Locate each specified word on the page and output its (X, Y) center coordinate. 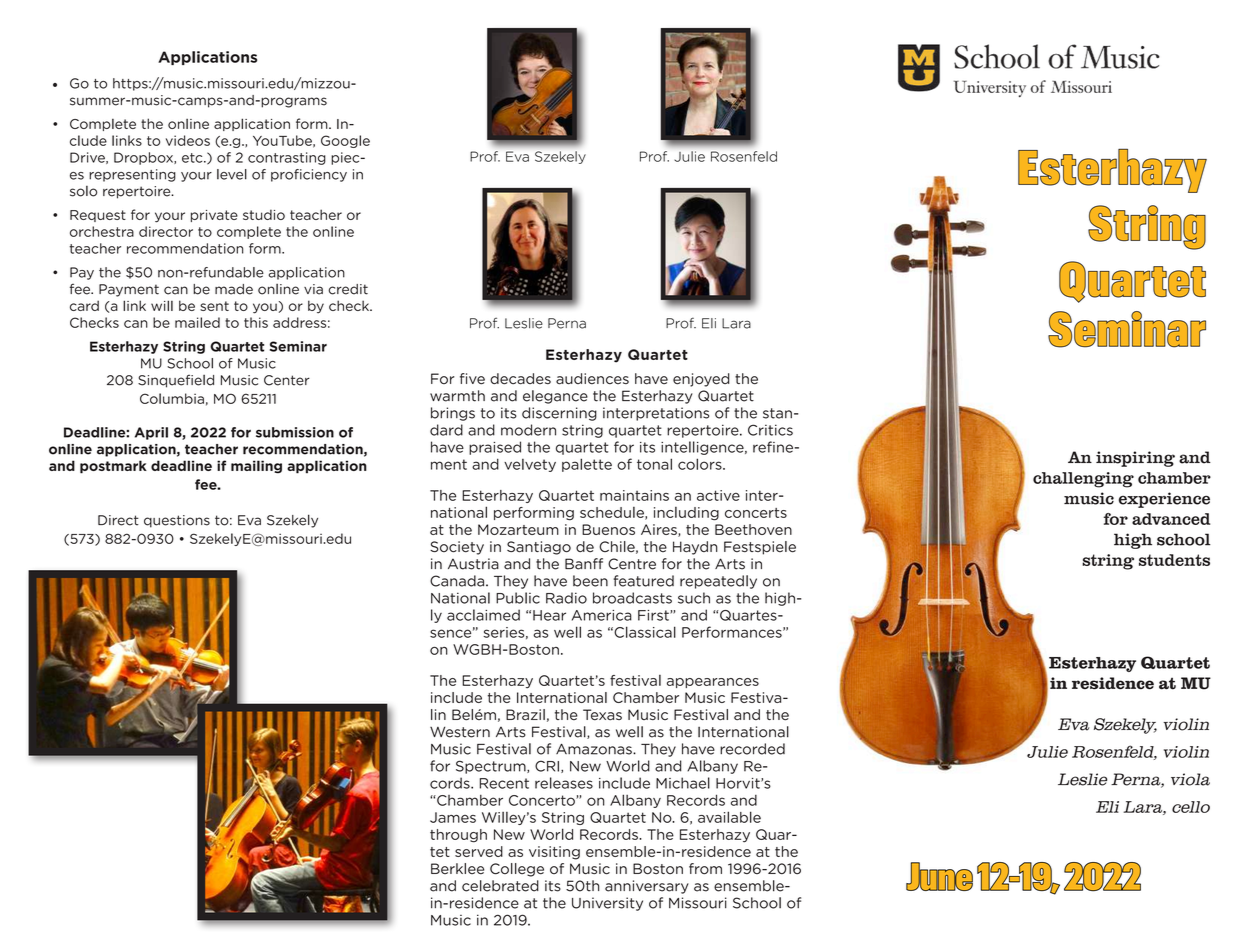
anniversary (647, 887)
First (654, 615)
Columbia (172, 398)
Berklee (457, 869)
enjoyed (701, 380)
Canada (458, 581)
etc (193, 158)
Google (345, 141)
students (1174, 560)
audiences (592, 379)
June (939, 876)
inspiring (1135, 459)
